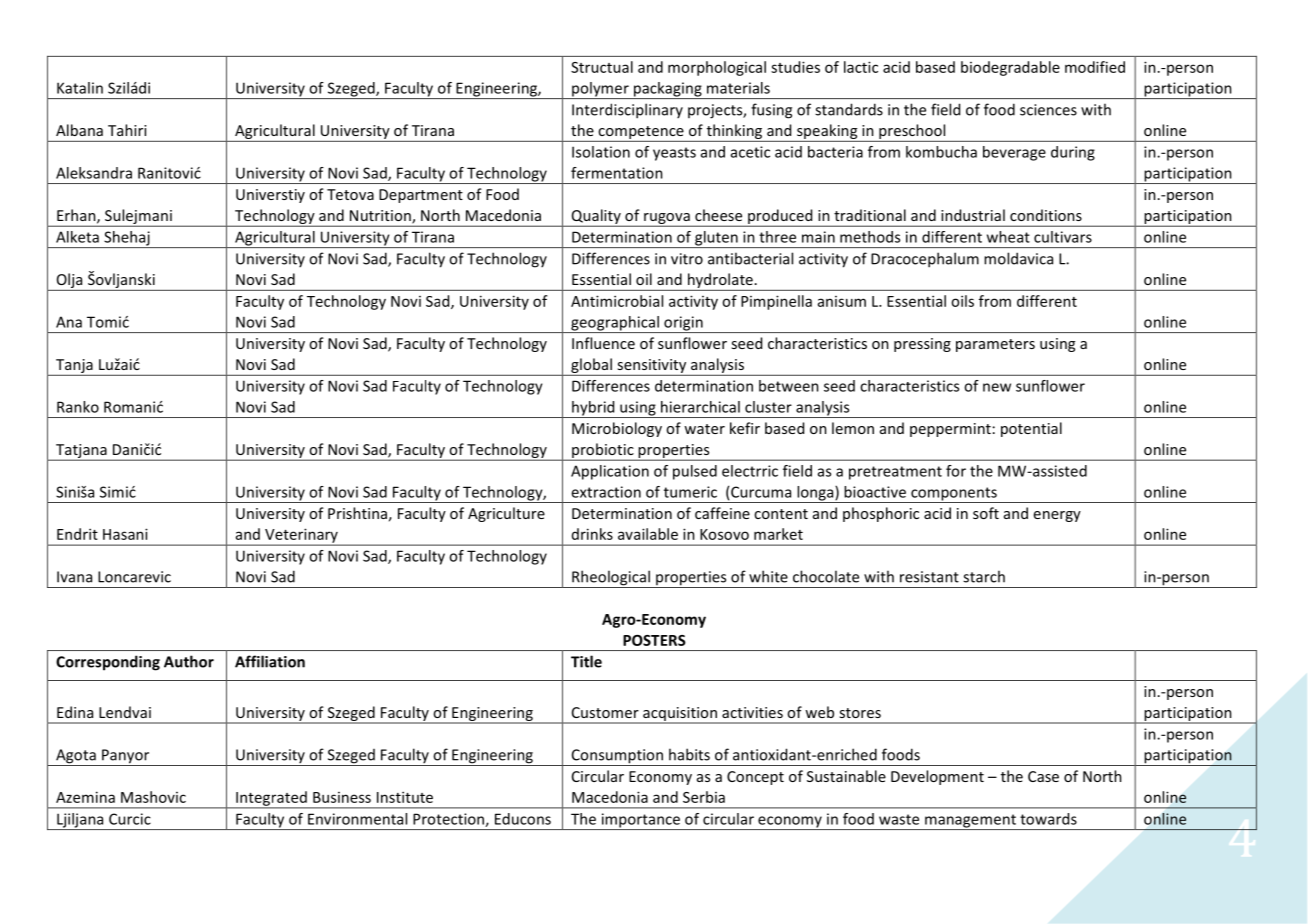 This page has width=1308, height=924. What do you see at coordinates (984, 576) in the page?
I see `starch` at bounding box center [984, 576].
